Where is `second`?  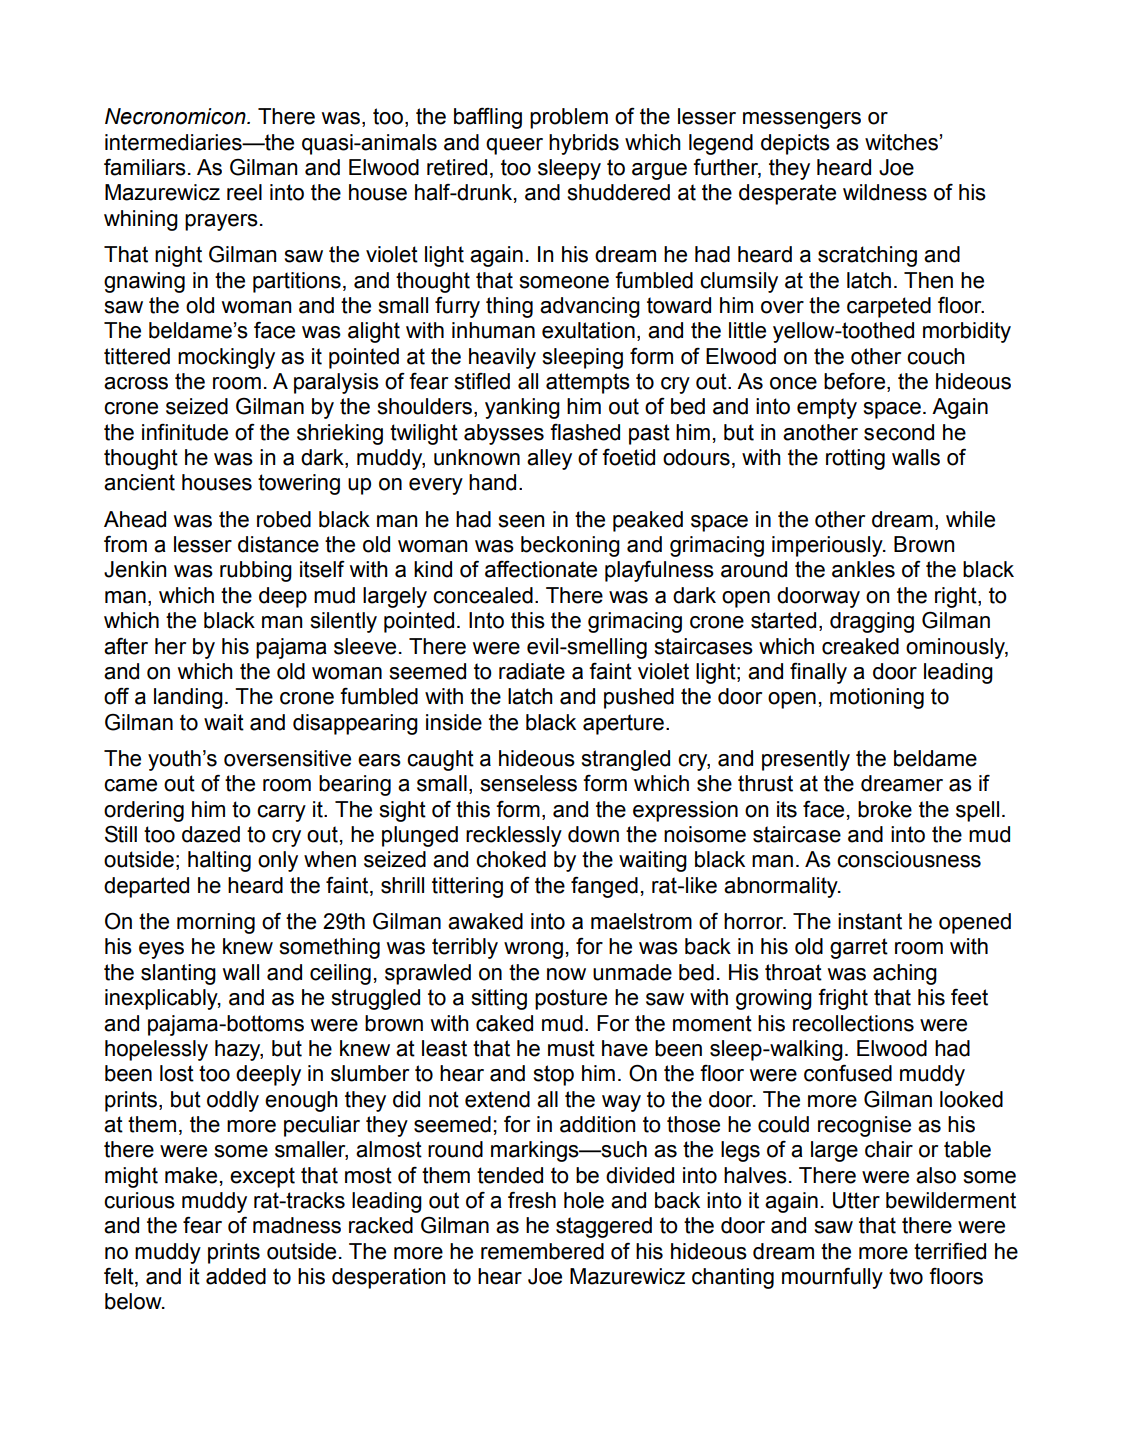
second is located at coordinates (899, 432).
